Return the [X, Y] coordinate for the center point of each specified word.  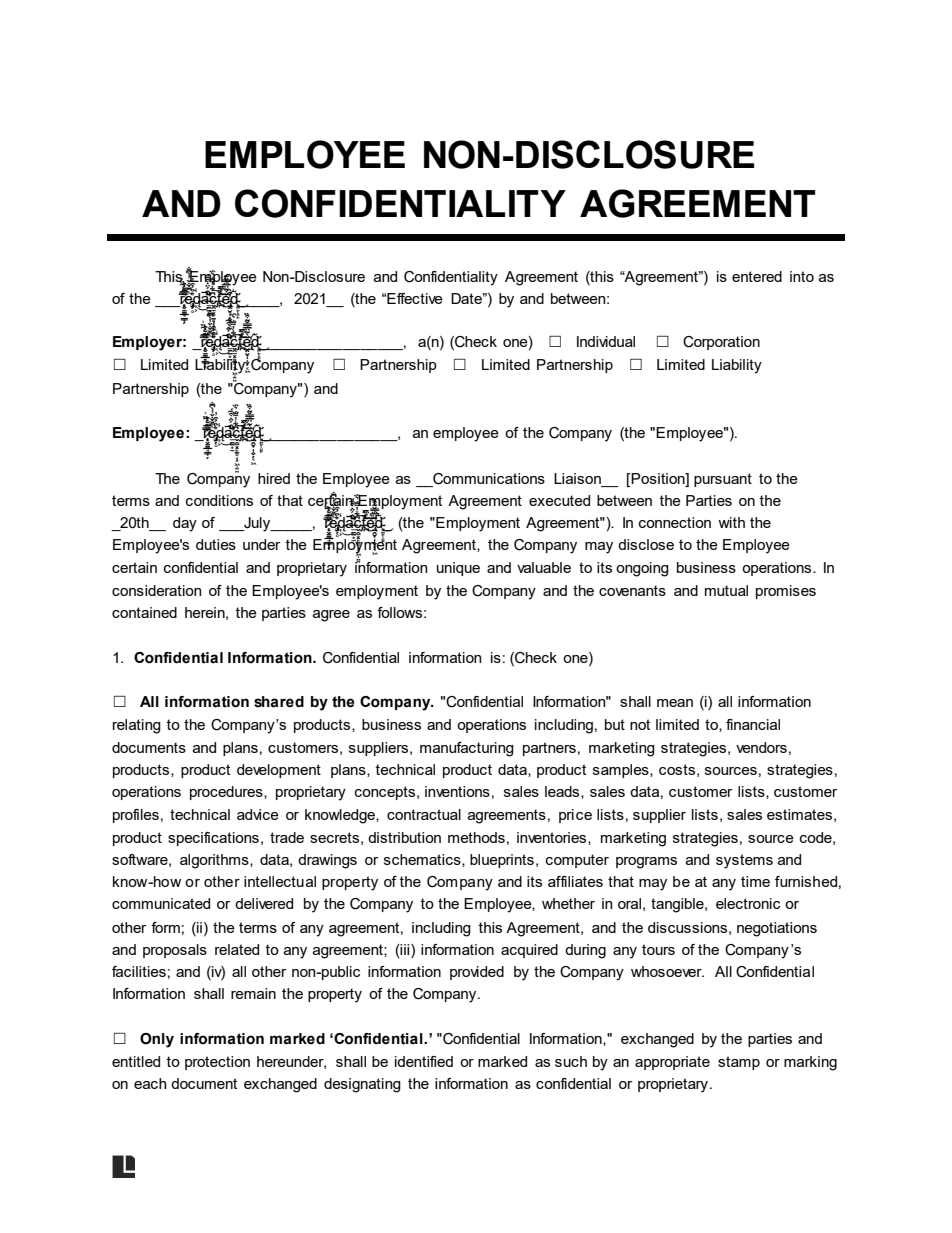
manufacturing [467, 749]
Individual [606, 341]
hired [274, 478]
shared [279, 702]
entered [757, 276]
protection [217, 1063]
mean [675, 703]
